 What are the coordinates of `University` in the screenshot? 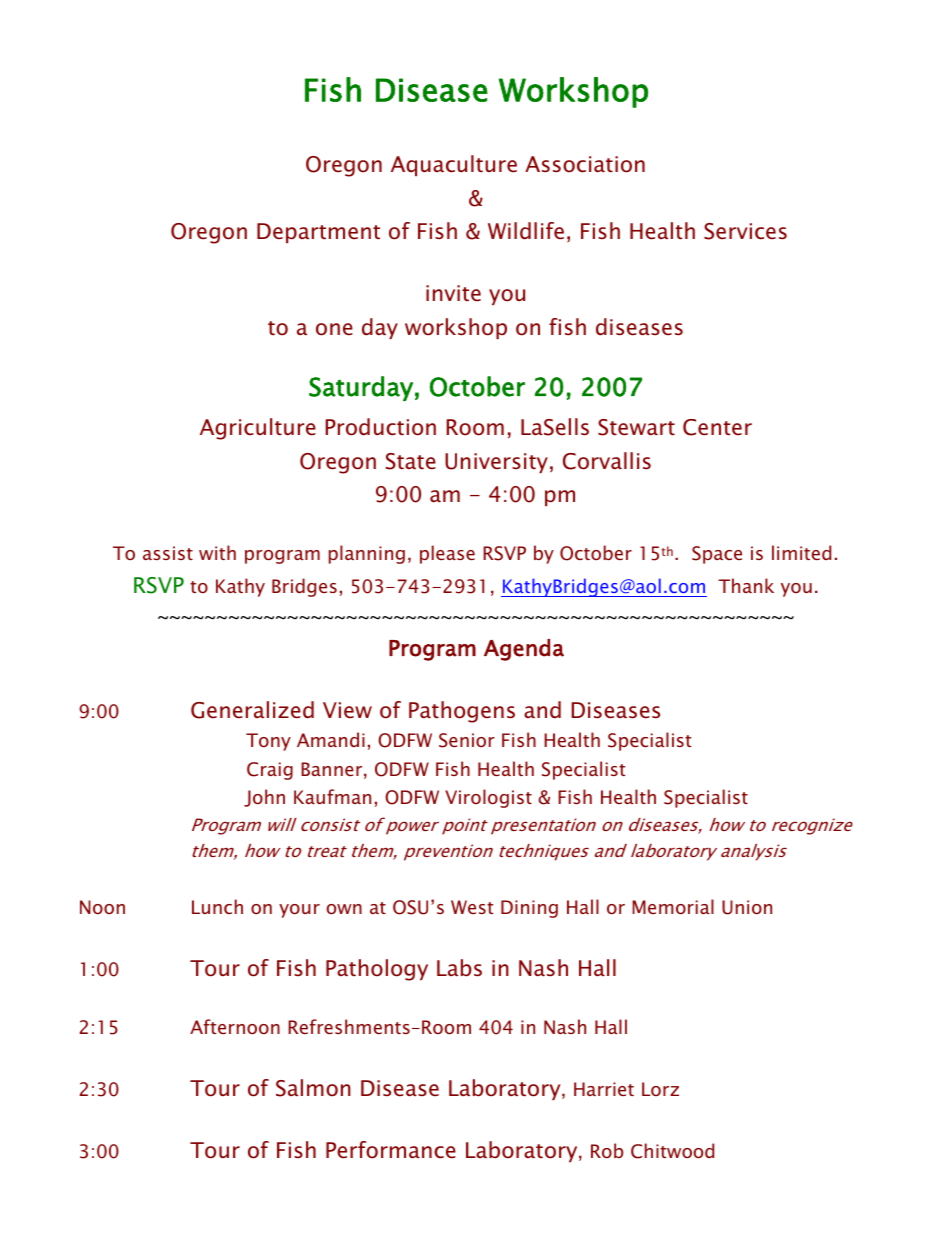 It's located at (496, 463).
